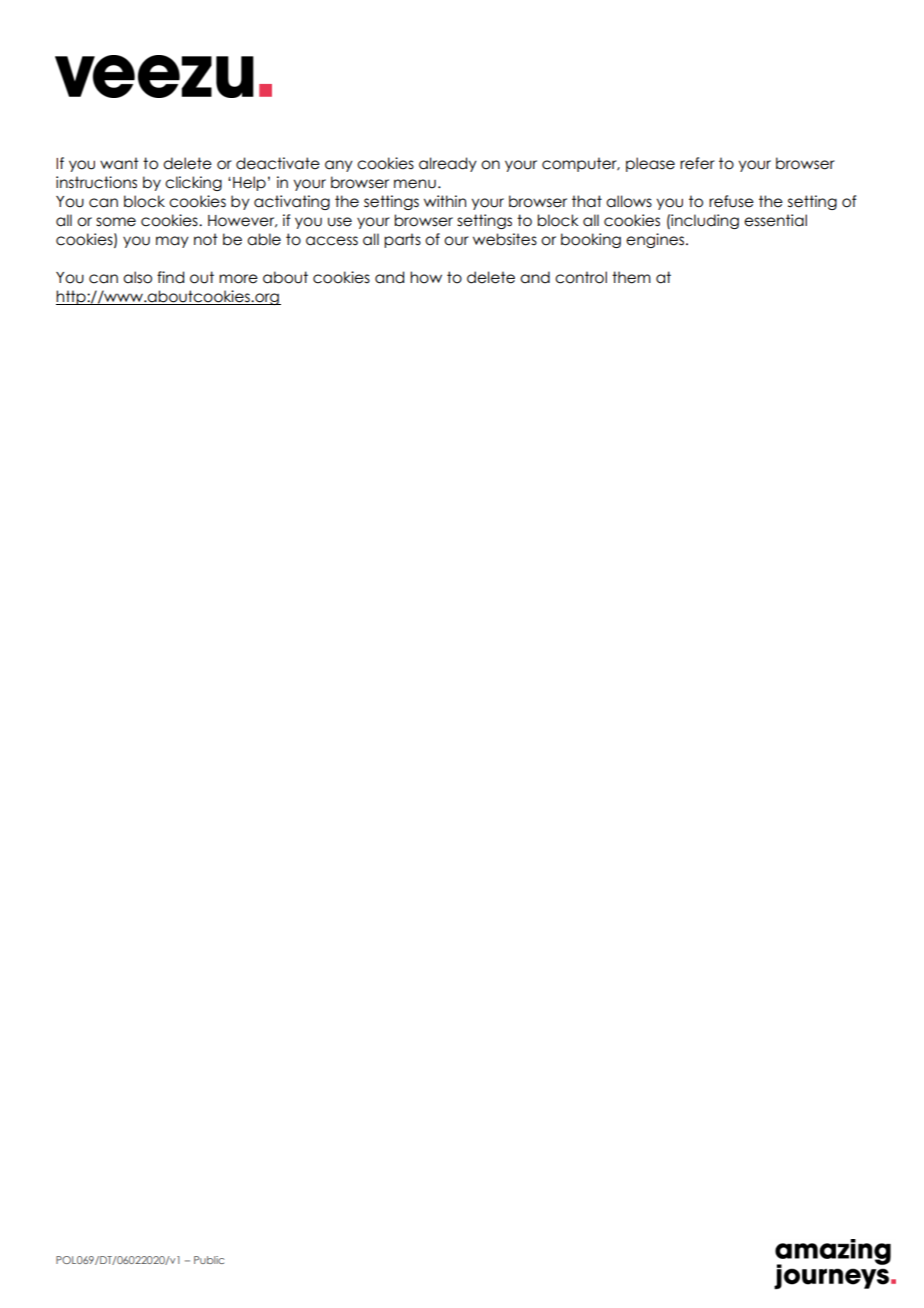 Image resolution: width=924 pixels, height=1308 pixels. I want to click on engines, so click(656, 240).
